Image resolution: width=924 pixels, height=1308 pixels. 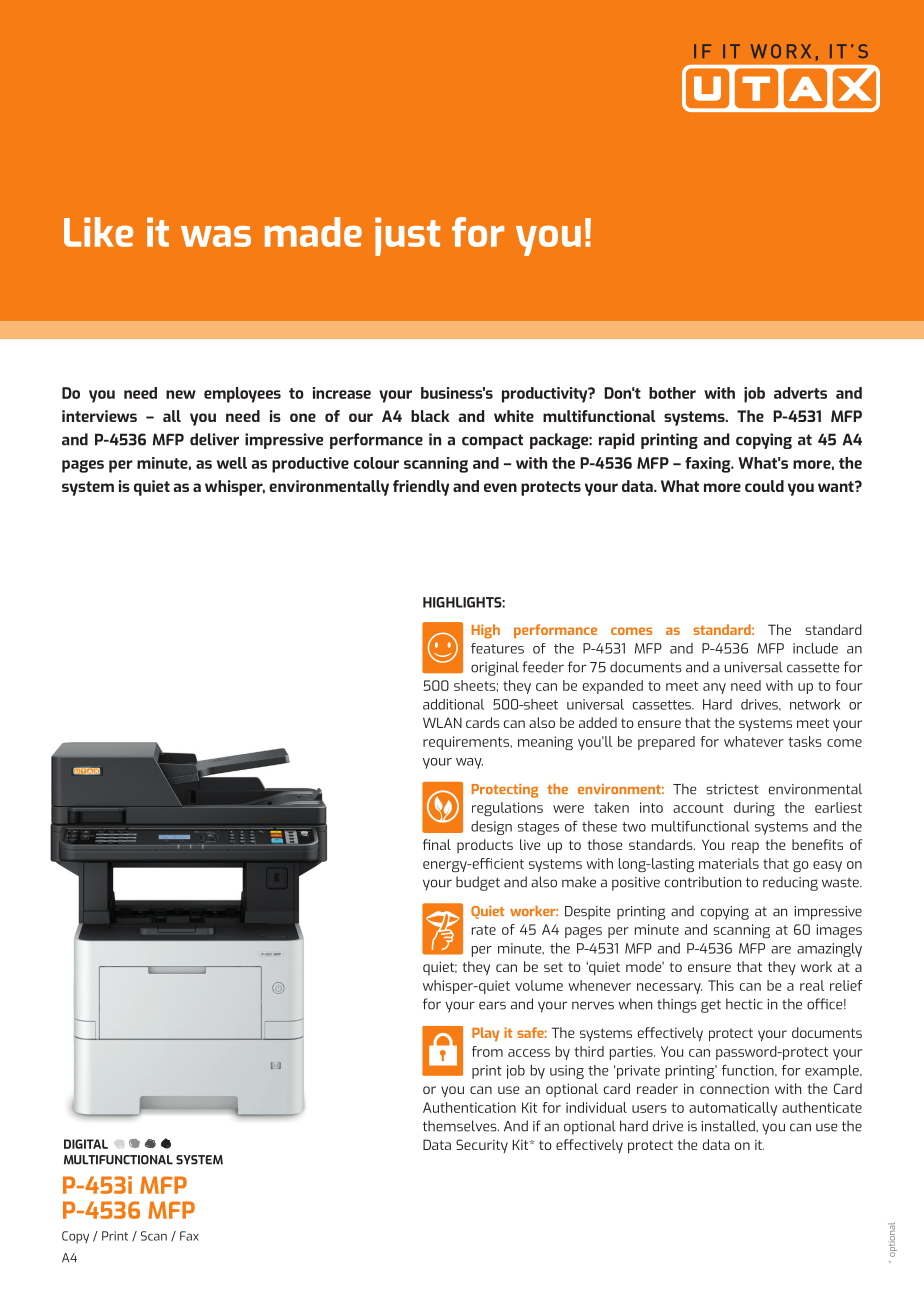 What do you see at coordinates (407, 236) in the screenshot?
I see `just` at bounding box center [407, 236].
